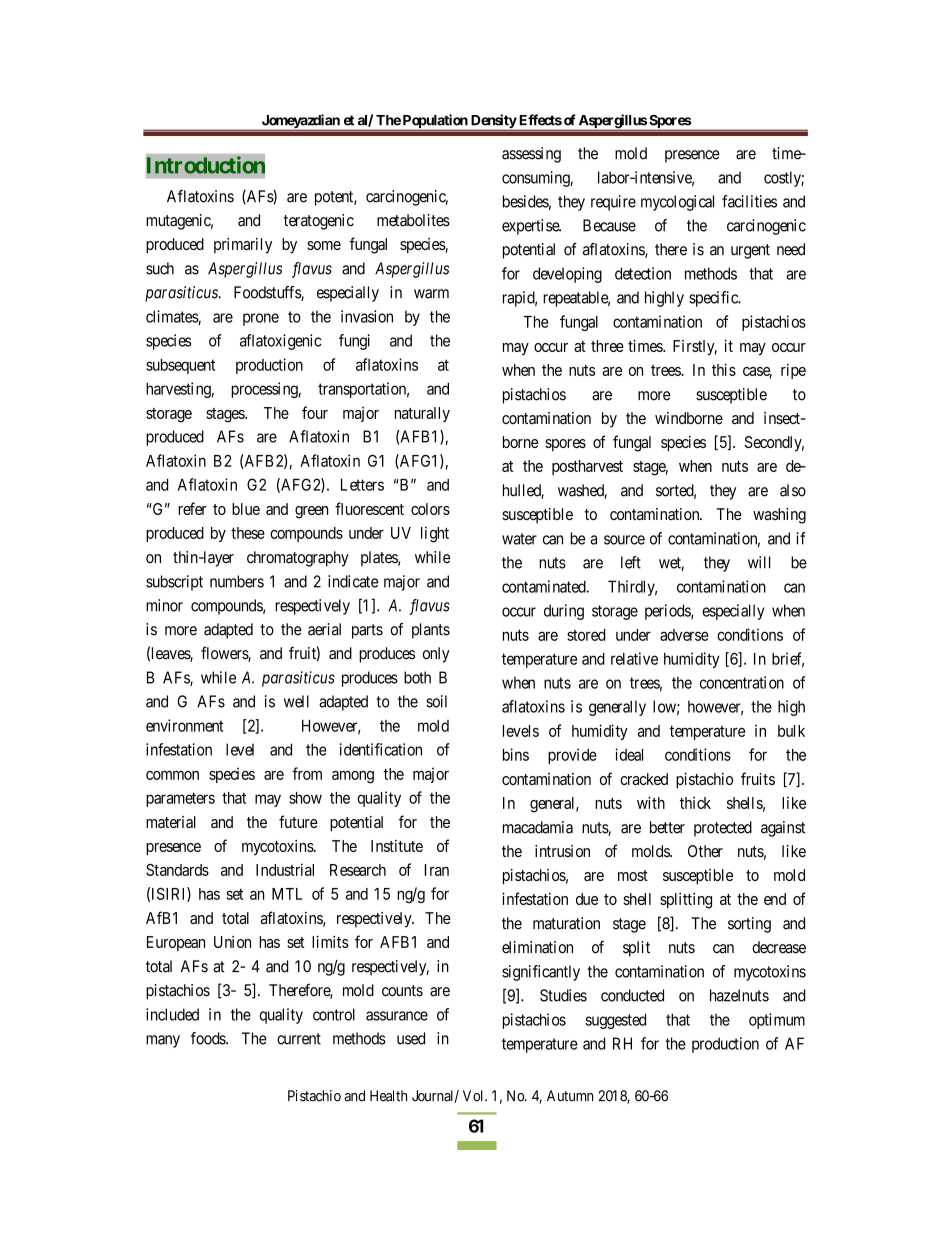 Image resolution: width=952 pixels, height=1233 pixels. I want to click on current, so click(299, 1039).
